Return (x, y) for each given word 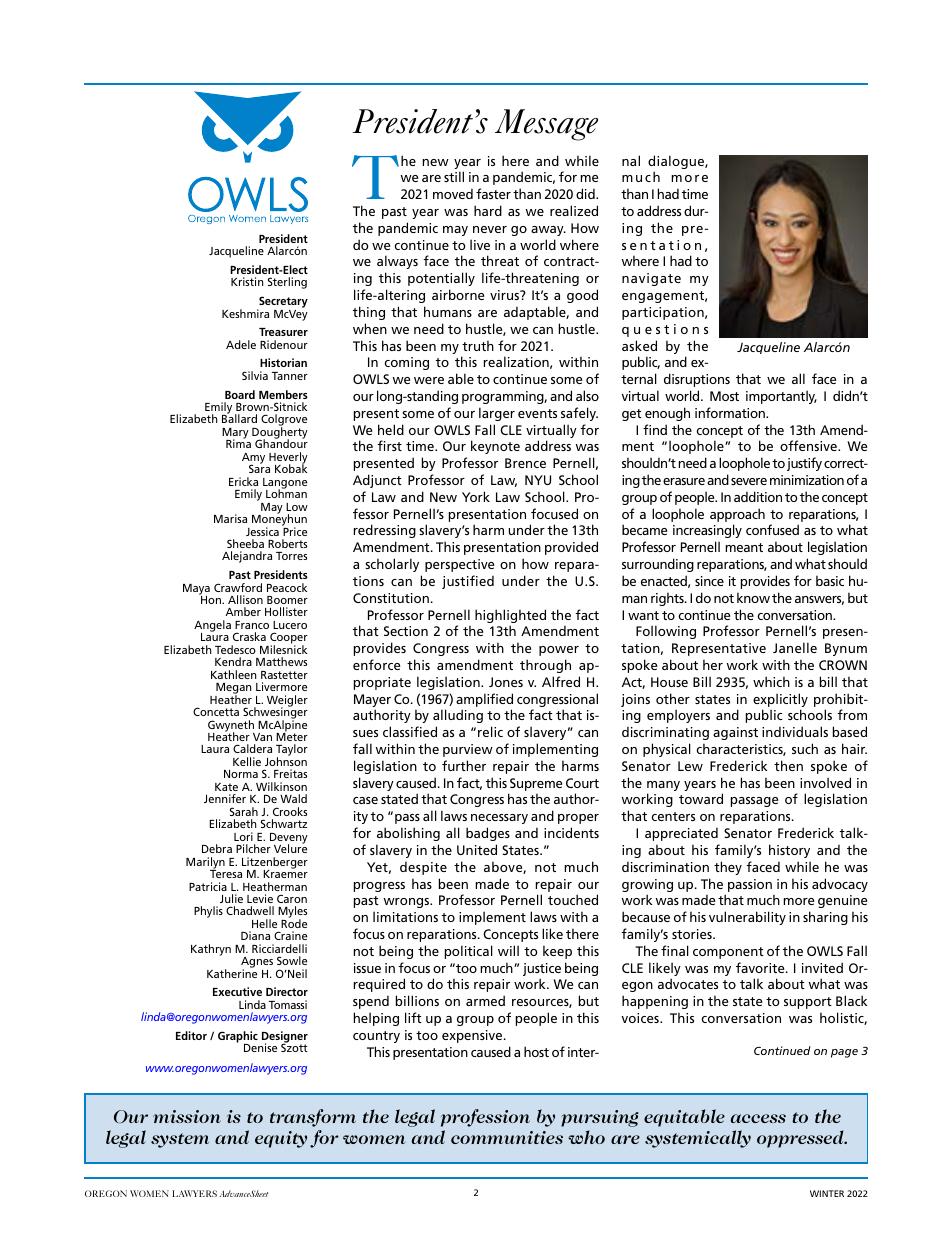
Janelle (795, 647)
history (789, 851)
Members (283, 394)
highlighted (510, 617)
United (477, 849)
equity (281, 1139)
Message (546, 125)
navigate (651, 279)
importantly (781, 397)
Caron (292, 898)
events (537, 413)
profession (485, 1118)
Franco (252, 625)
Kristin (247, 281)
